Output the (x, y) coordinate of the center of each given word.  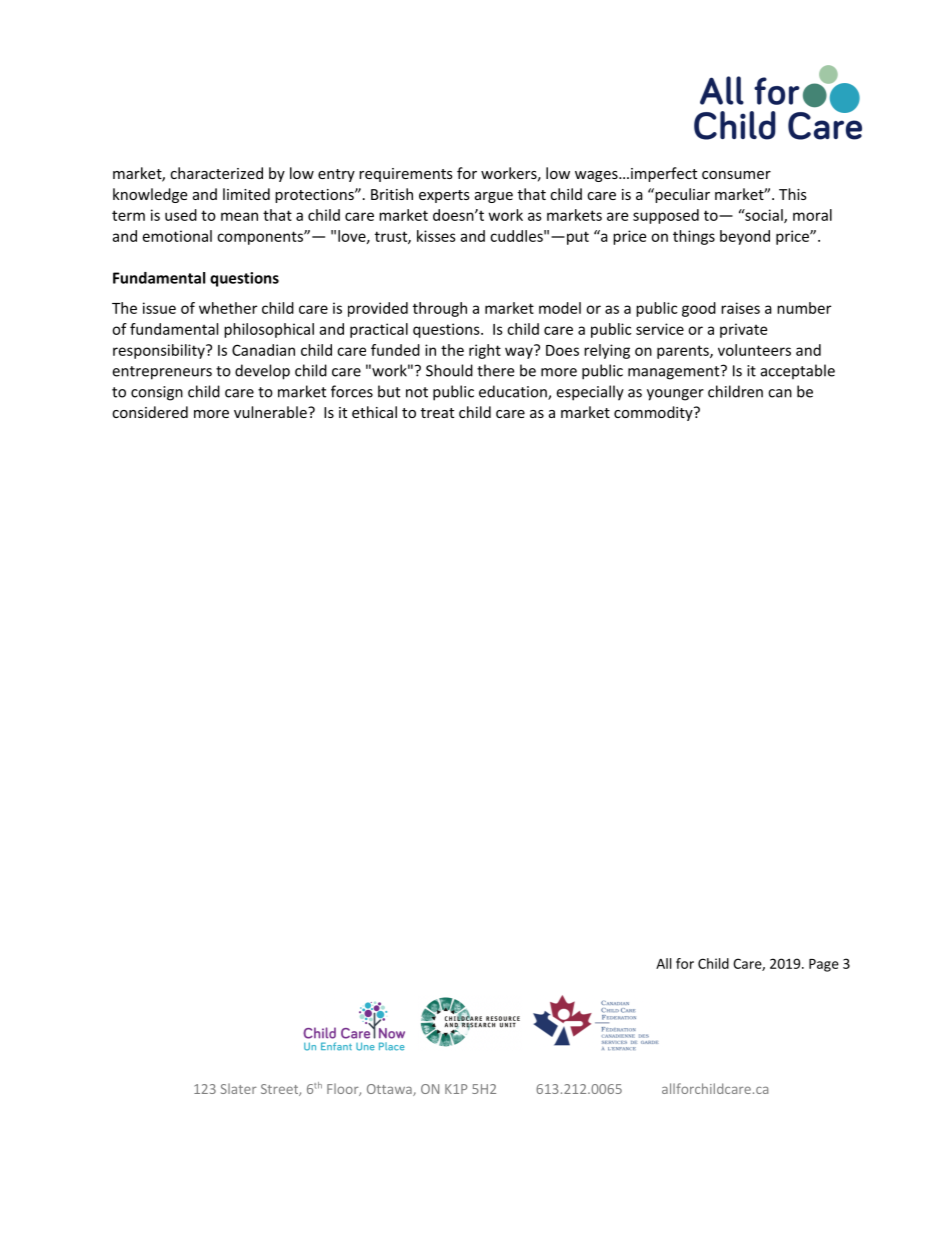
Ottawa (390, 1090)
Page (824, 965)
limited (246, 194)
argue (494, 197)
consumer (736, 175)
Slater (239, 1088)
